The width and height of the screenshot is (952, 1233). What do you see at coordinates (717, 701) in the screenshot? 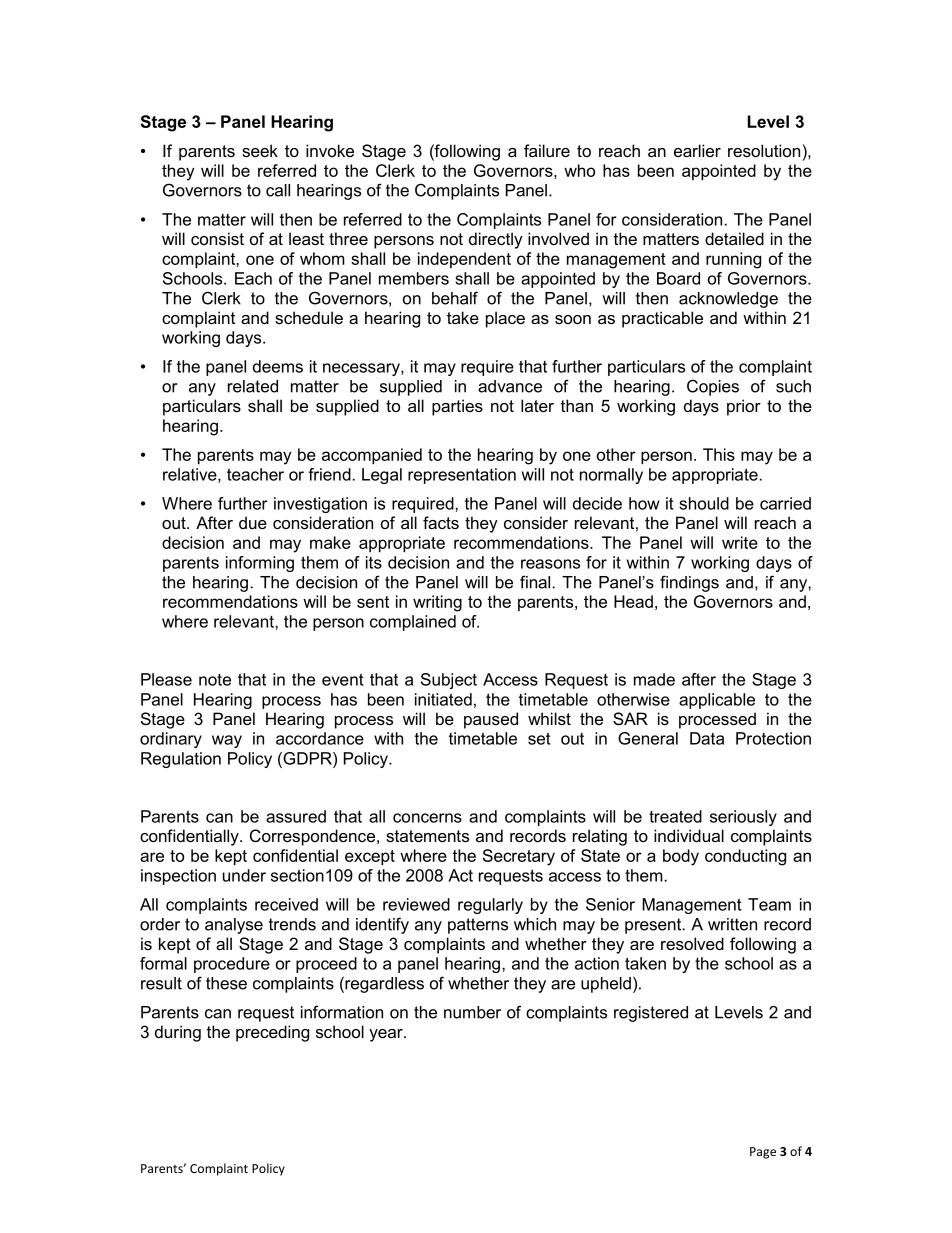
I see `applicable` at bounding box center [717, 701].
